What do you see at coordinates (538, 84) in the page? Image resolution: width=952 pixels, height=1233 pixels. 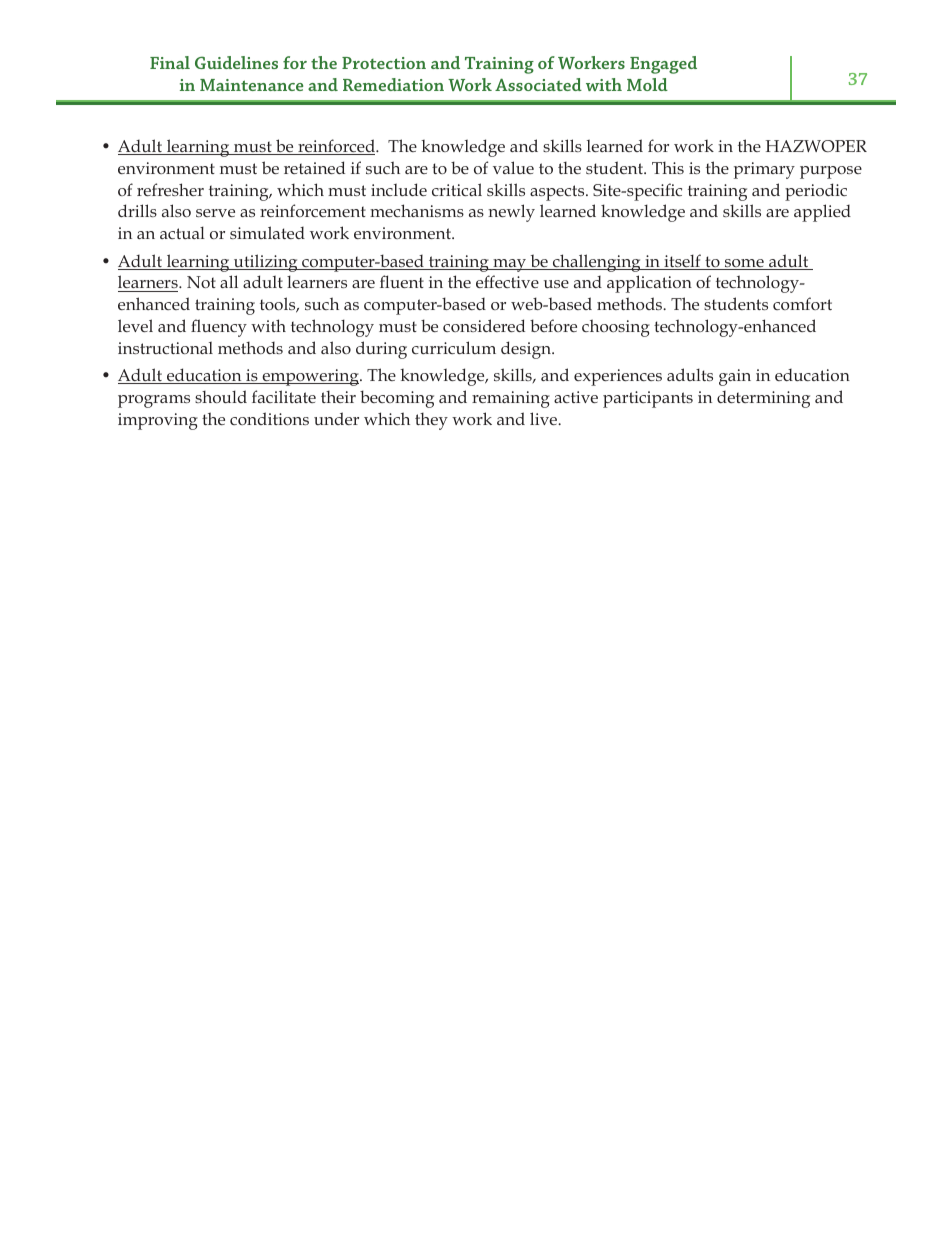 I see `Associated` at bounding box center [538, 84].
